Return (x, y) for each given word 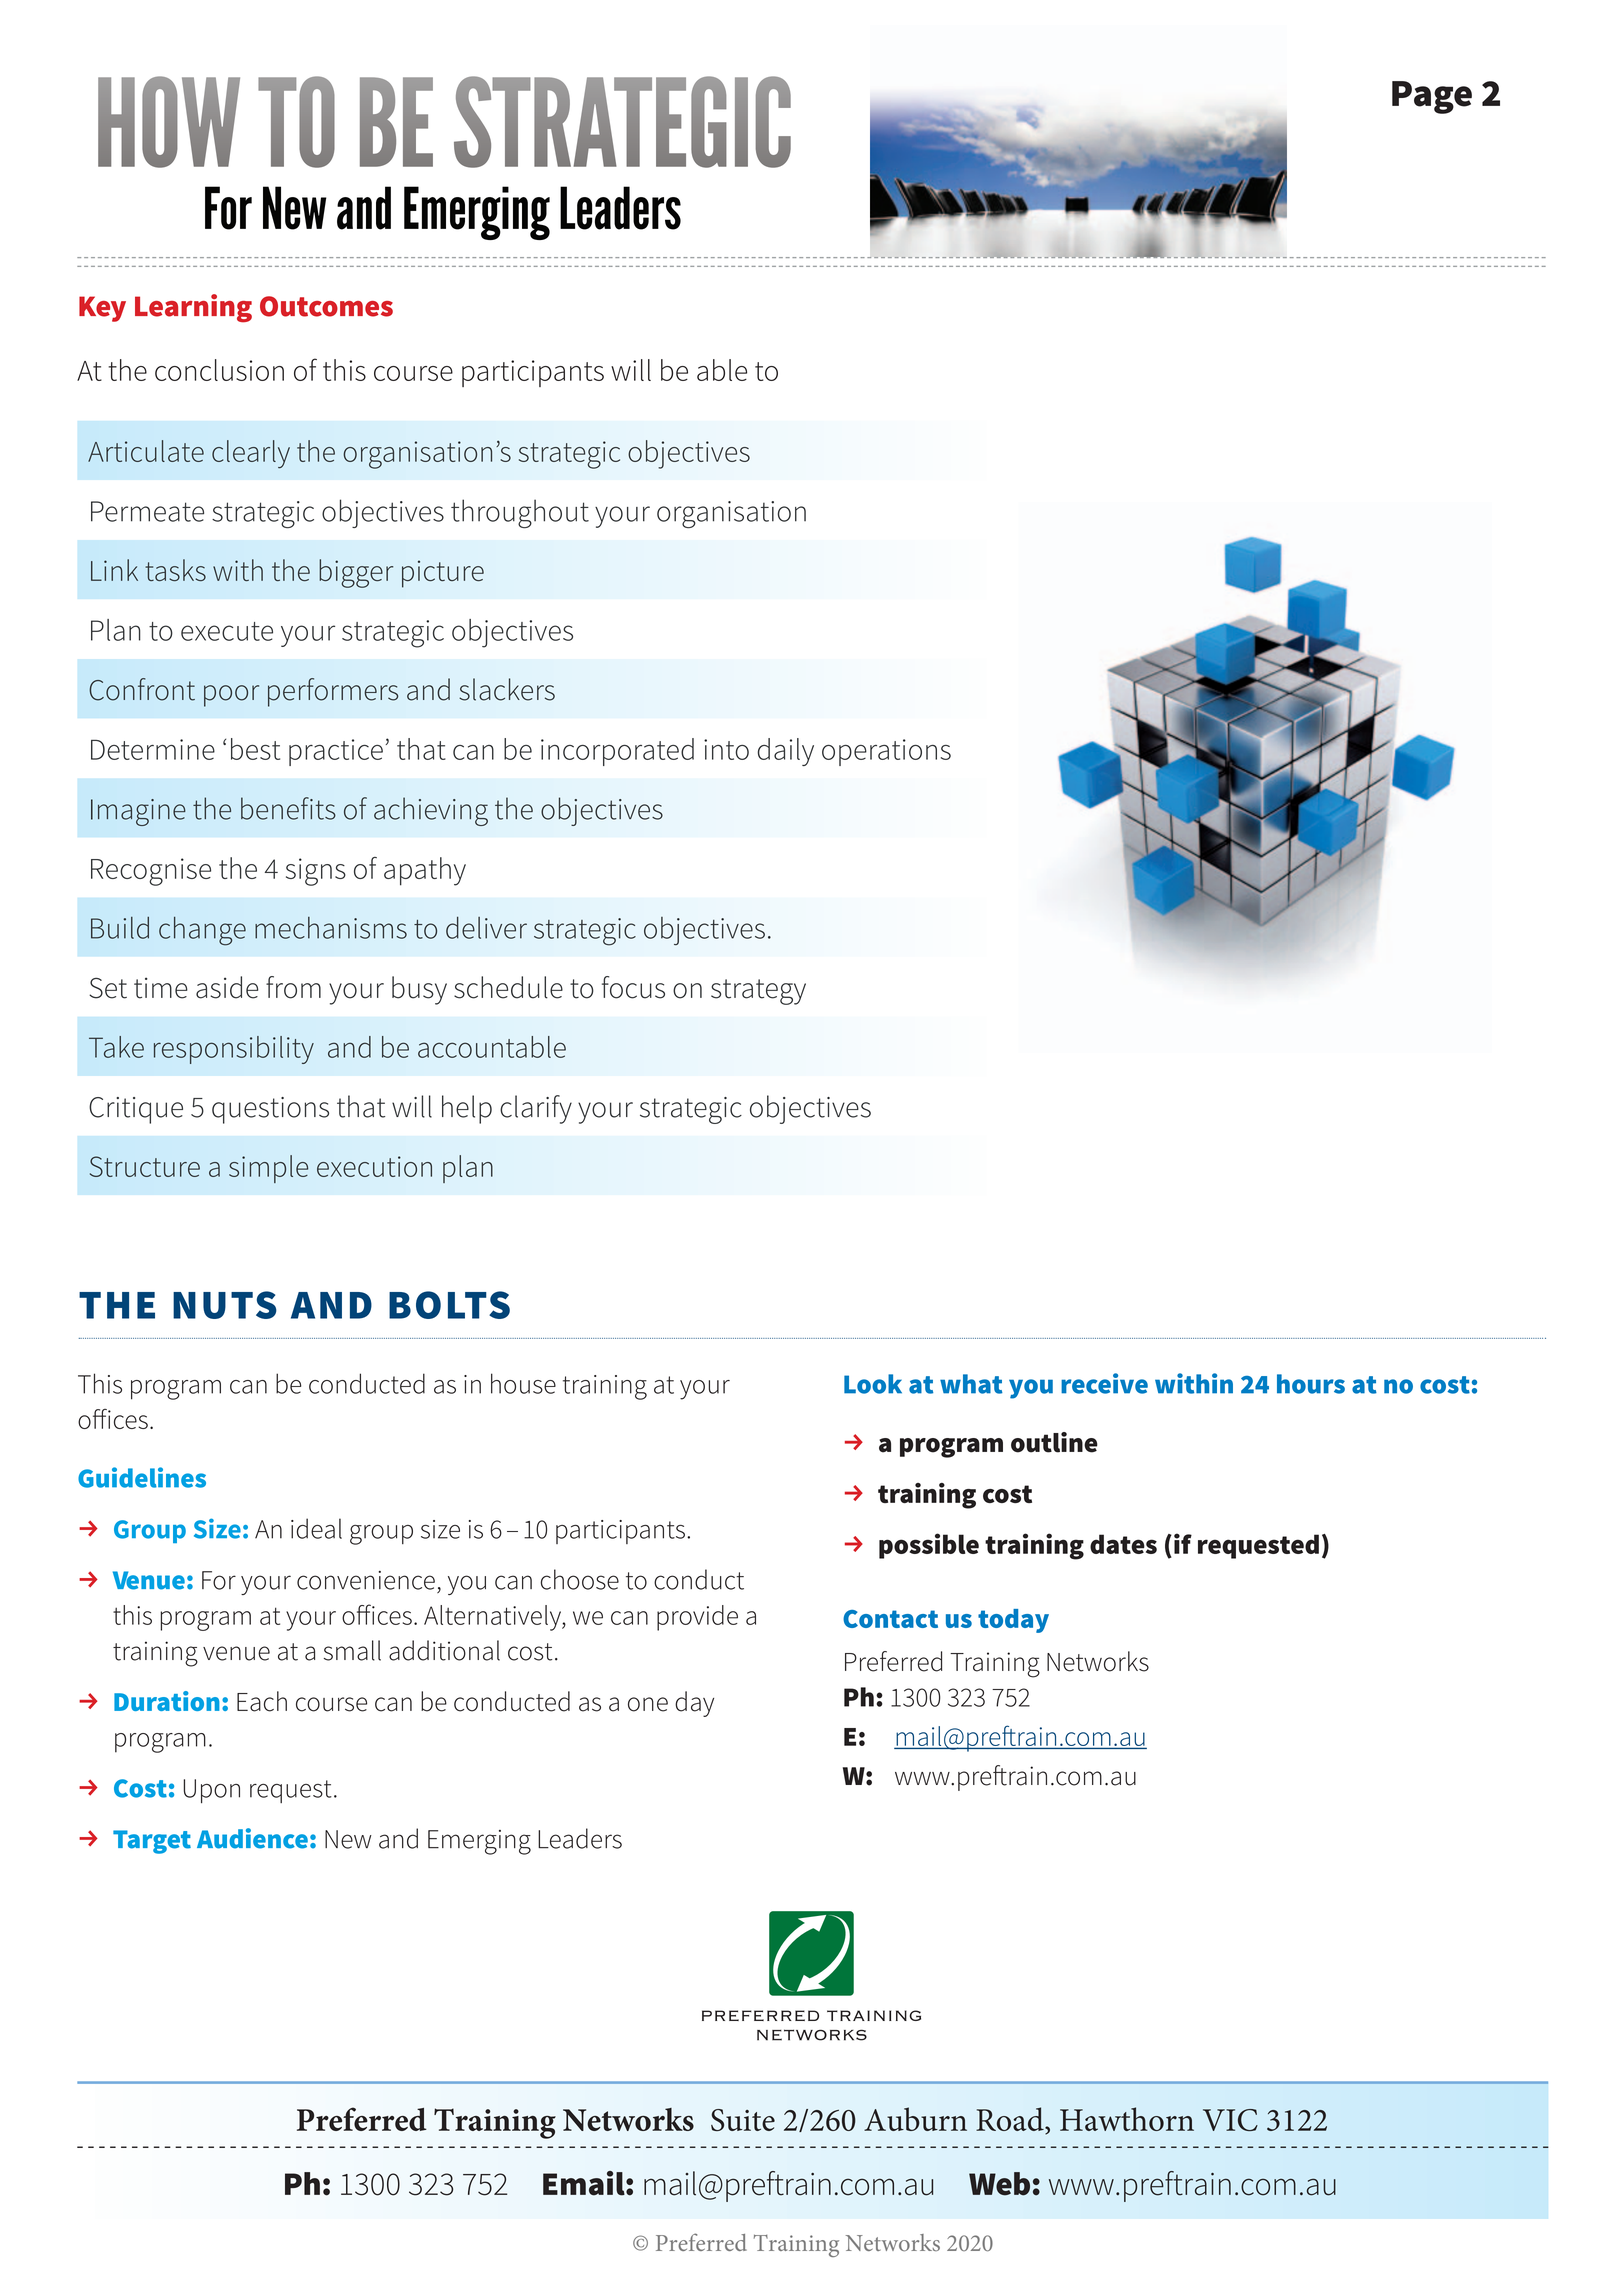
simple (268, 1169)
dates (1123, 1544)
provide (697, 1618)
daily (786, 752)
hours (1311, 1384)
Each (262, 1701)
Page (1432, 97)
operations (886, 752)
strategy (758, 992)
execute (227, 631)
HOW (169, 122)
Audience (252, 1838)
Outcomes (326, 306)
